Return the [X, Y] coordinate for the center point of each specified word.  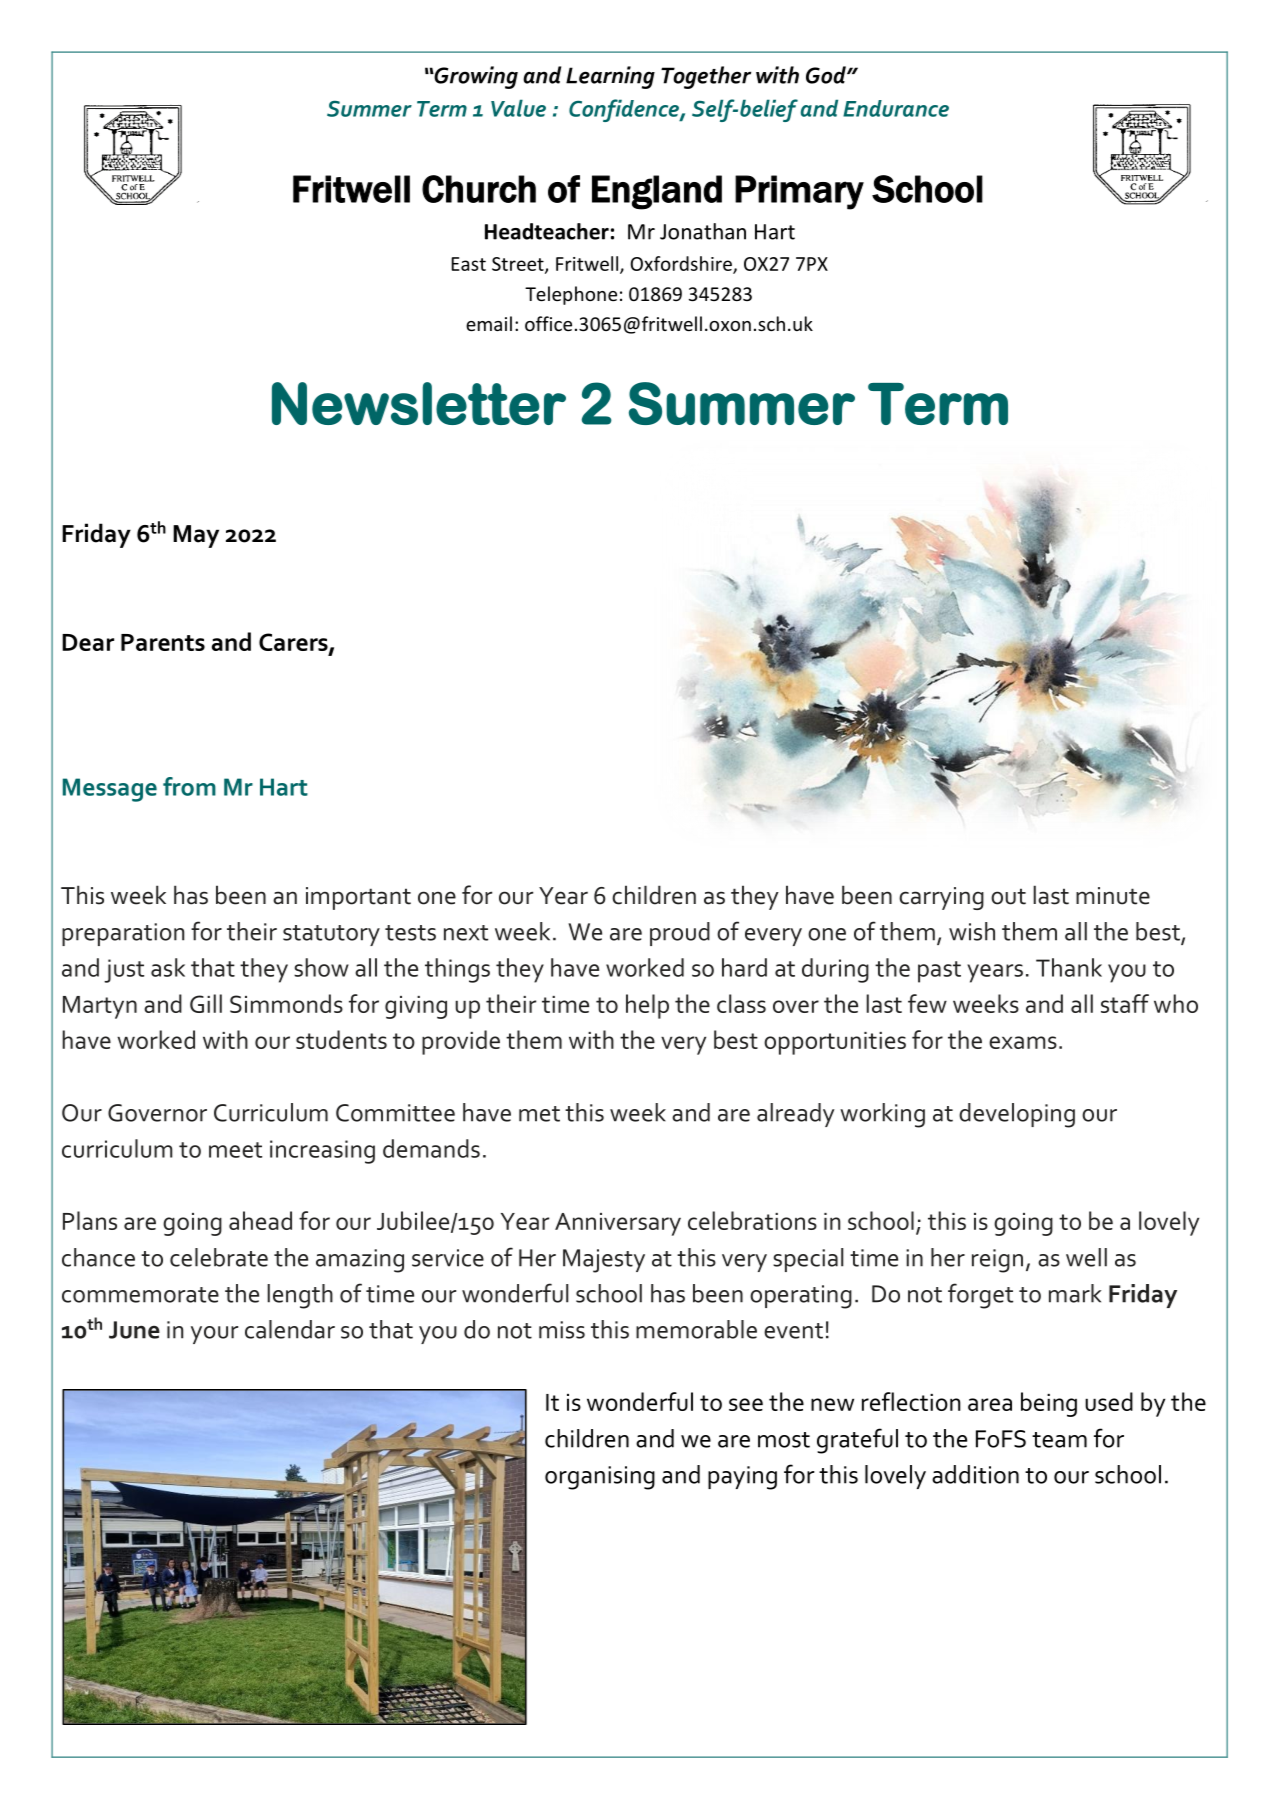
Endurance [896, 108]
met [539, 1114]
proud [680, 934]
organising [600, 1478]
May [196, 536]
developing [1017, 1115]
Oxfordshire [682, 264]
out [1008, 896]
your [214, 1335]
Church [479, 189]
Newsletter [419, 403]
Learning [610, 77]
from [189, 786]
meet [235, 1150]
